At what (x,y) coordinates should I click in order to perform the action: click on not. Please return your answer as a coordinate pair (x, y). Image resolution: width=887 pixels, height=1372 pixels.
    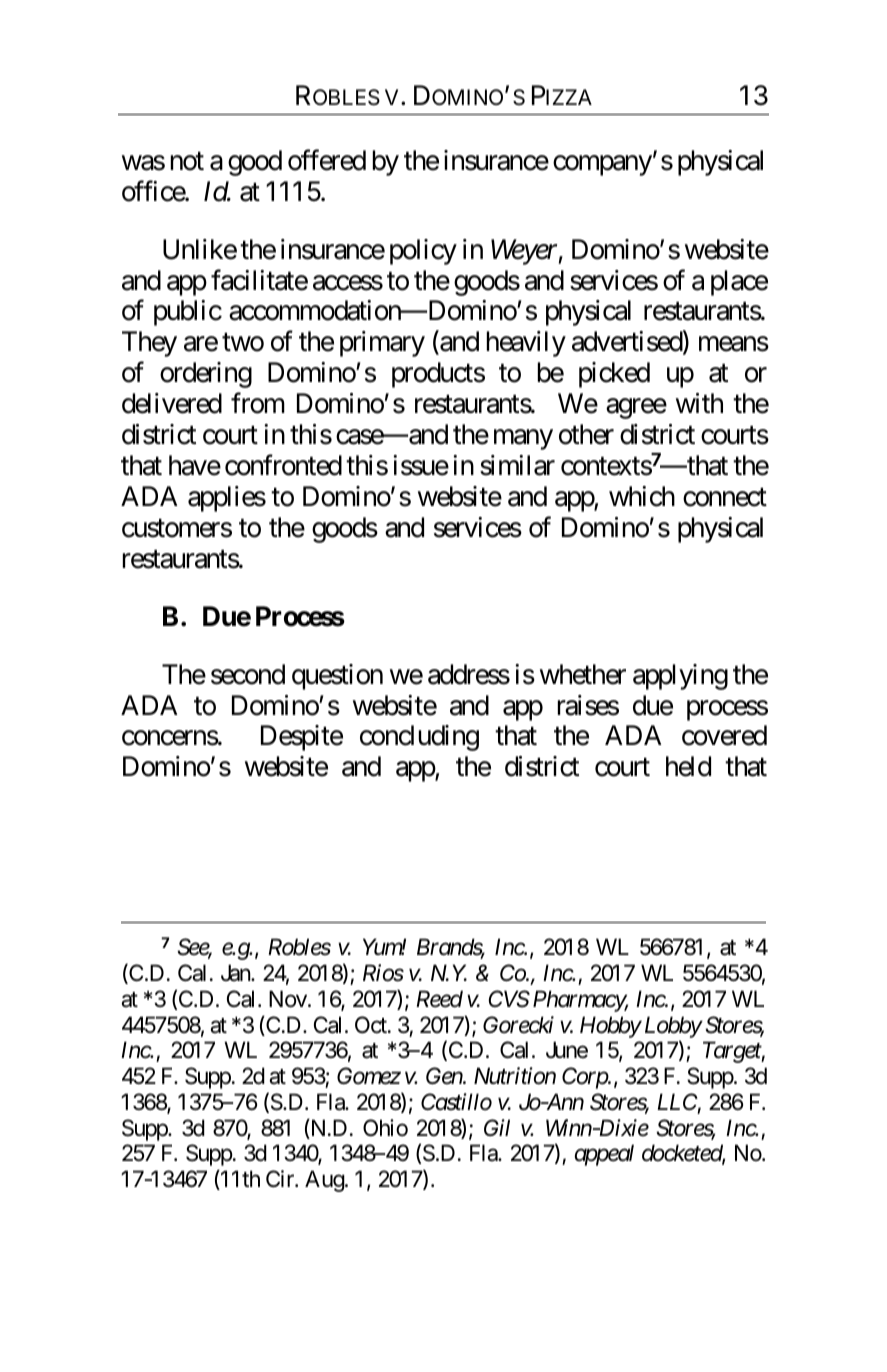
    Looking at the image, I should click on (187, 161).
